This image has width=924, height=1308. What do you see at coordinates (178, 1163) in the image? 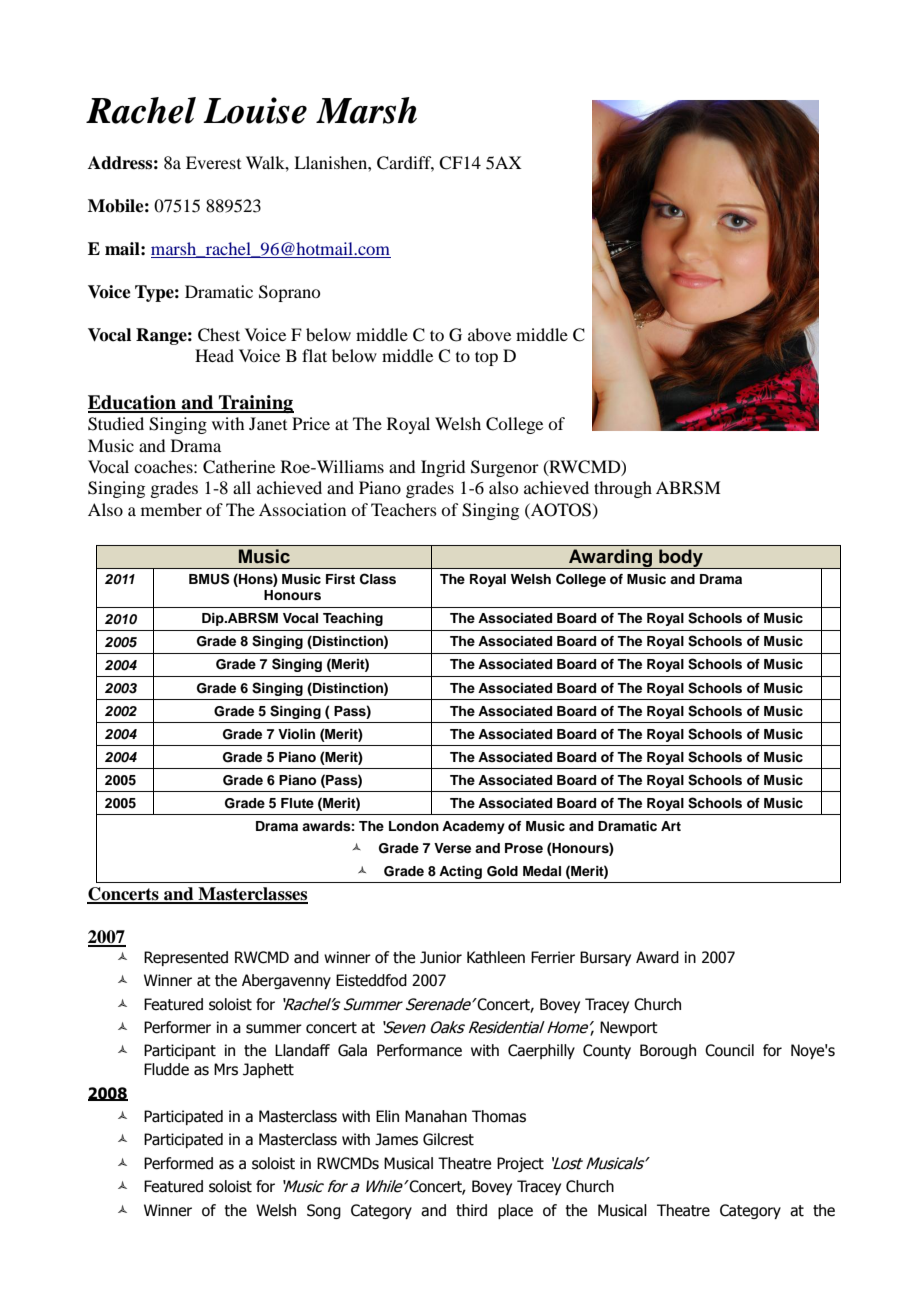
I see `Performed` at bounding box center [178, 1163].
